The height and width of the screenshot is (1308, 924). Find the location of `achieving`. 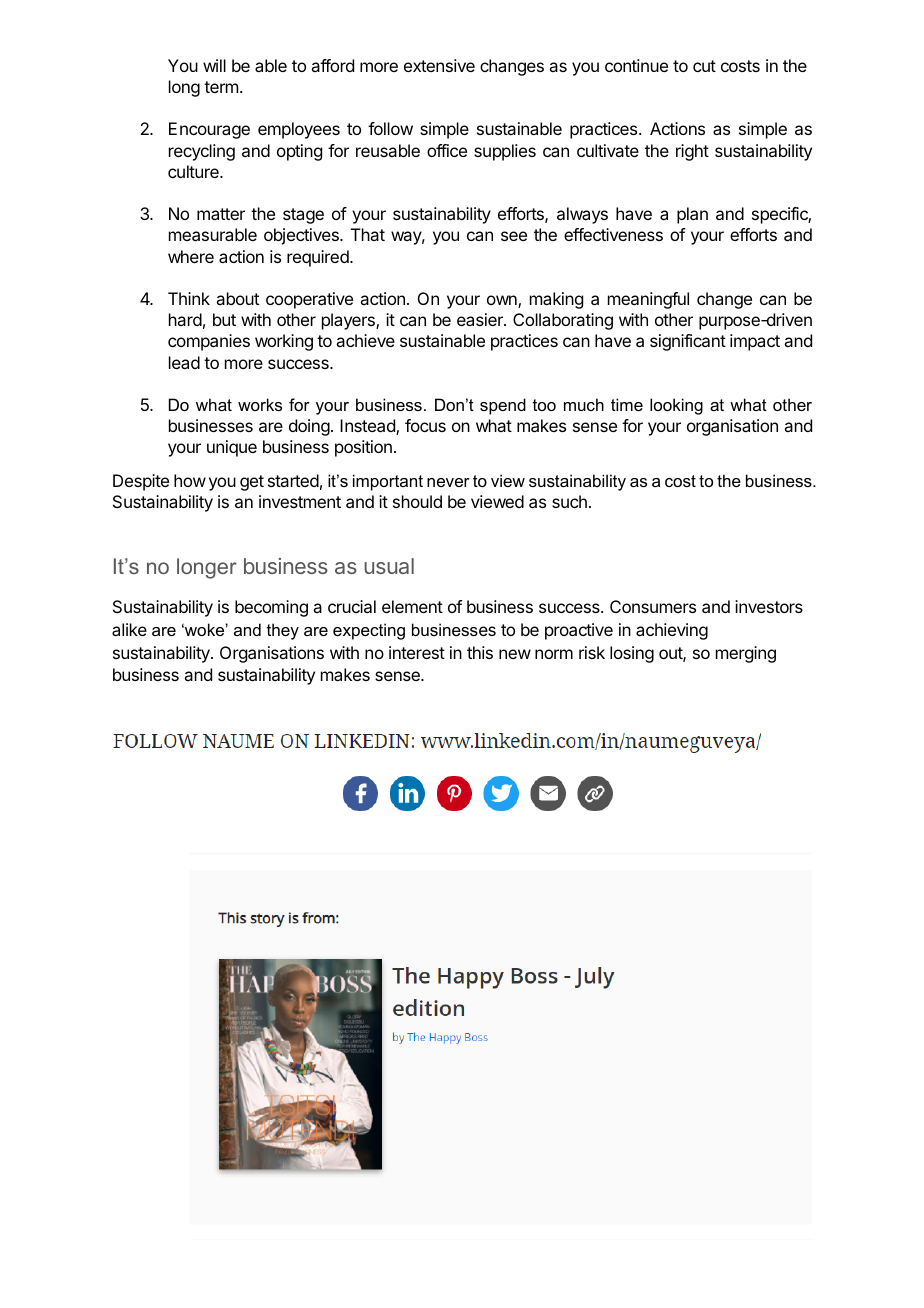

achieving is located at coordinates (672, 631).
